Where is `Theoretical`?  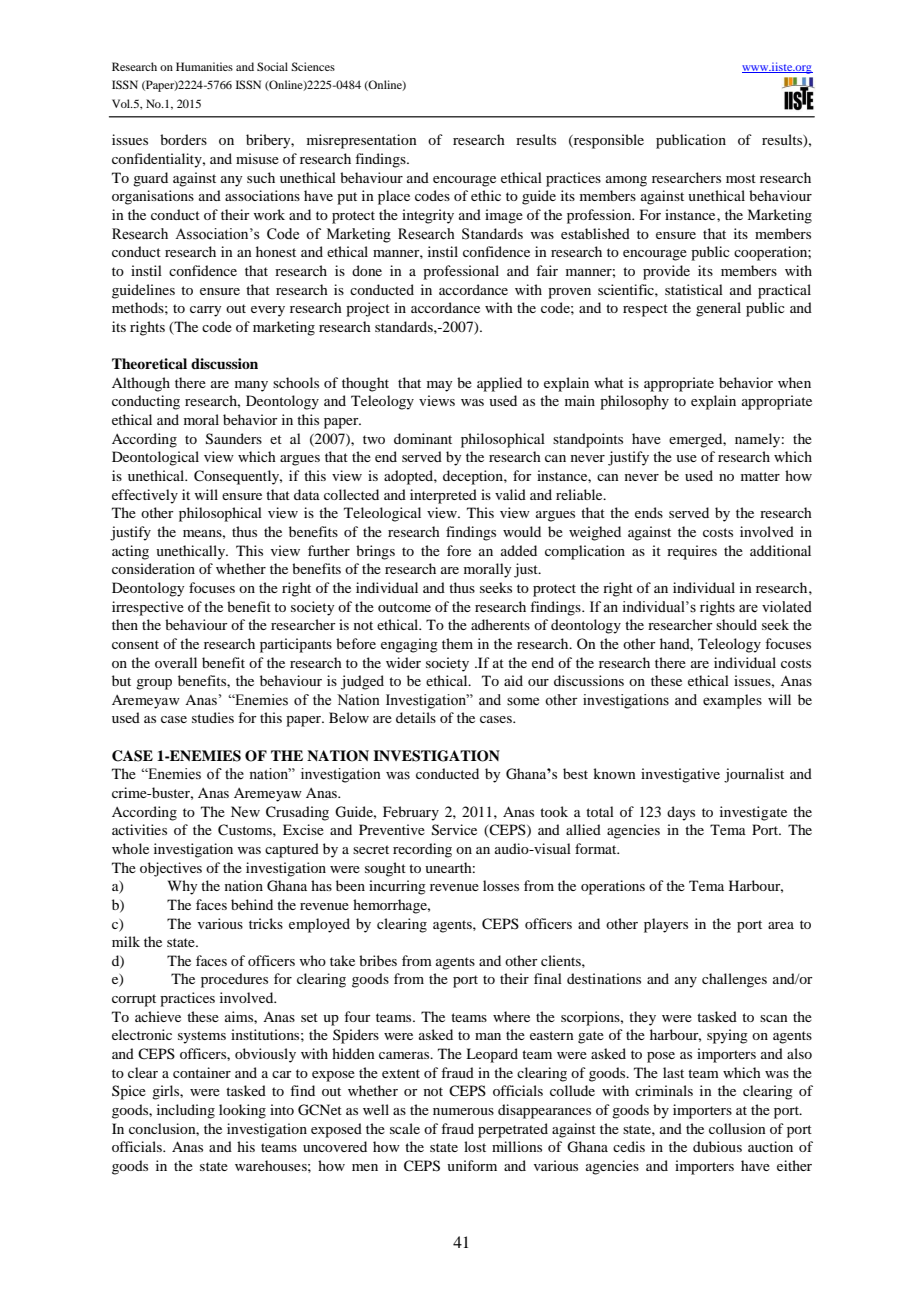 Theoretical is located at coordinates (149, 363).
